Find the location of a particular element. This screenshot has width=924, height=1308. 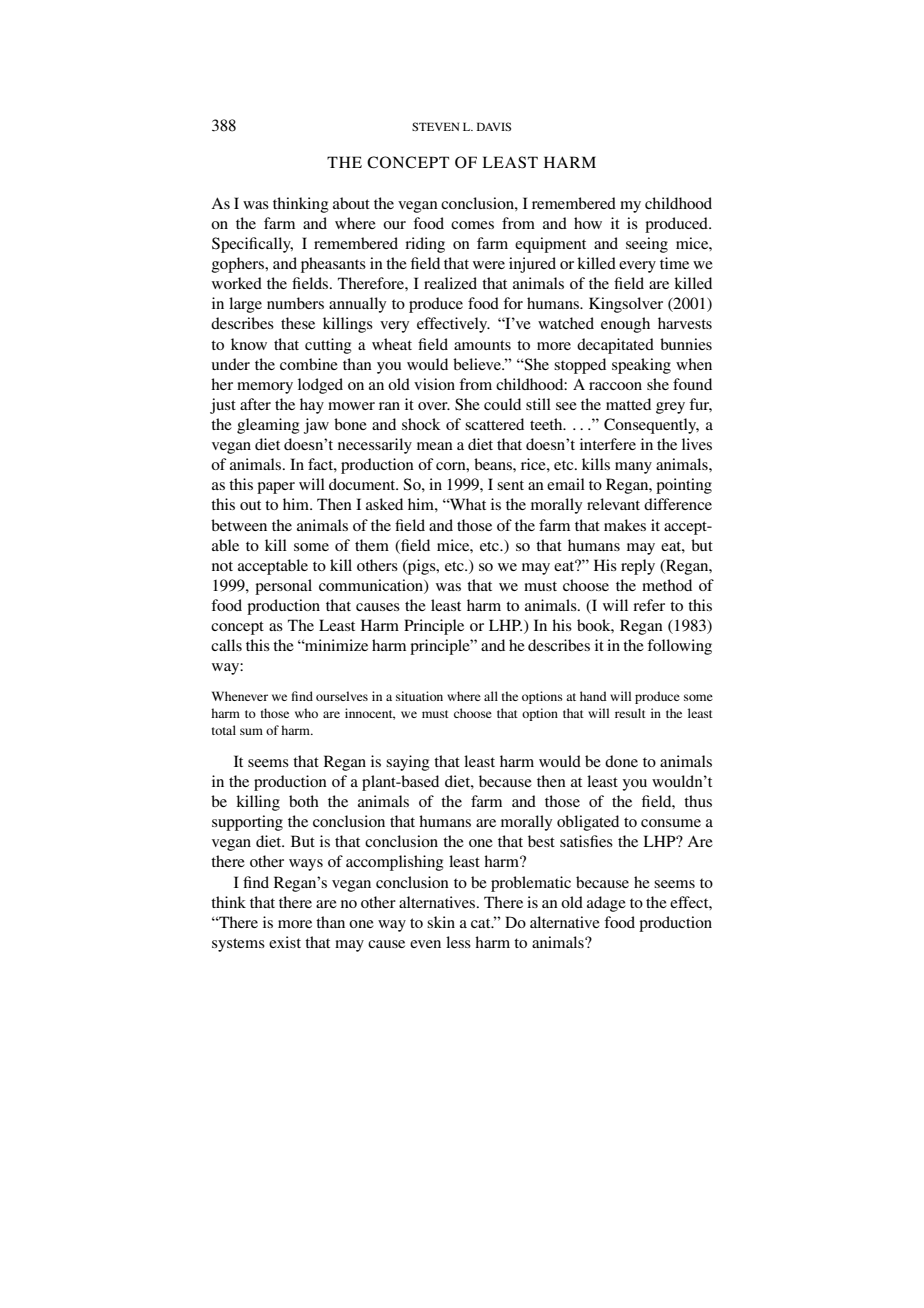

adage is located at coordinates (606, 904).
